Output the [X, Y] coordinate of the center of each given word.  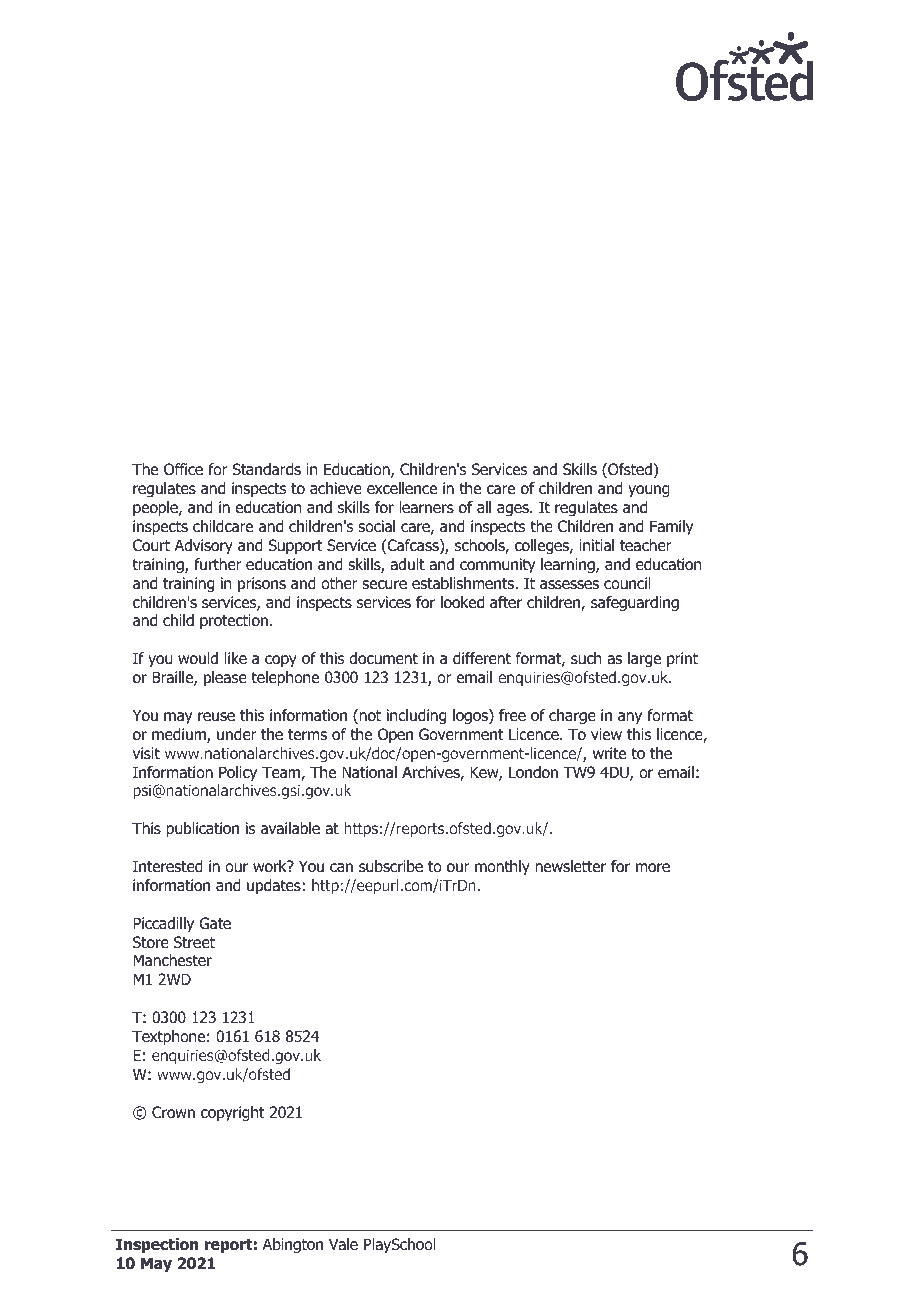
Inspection [157, 1245]
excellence [402, 488]
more [653, 868]
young [649, 491]
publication [202, 829]
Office [183, 469]
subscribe [391, 866]
